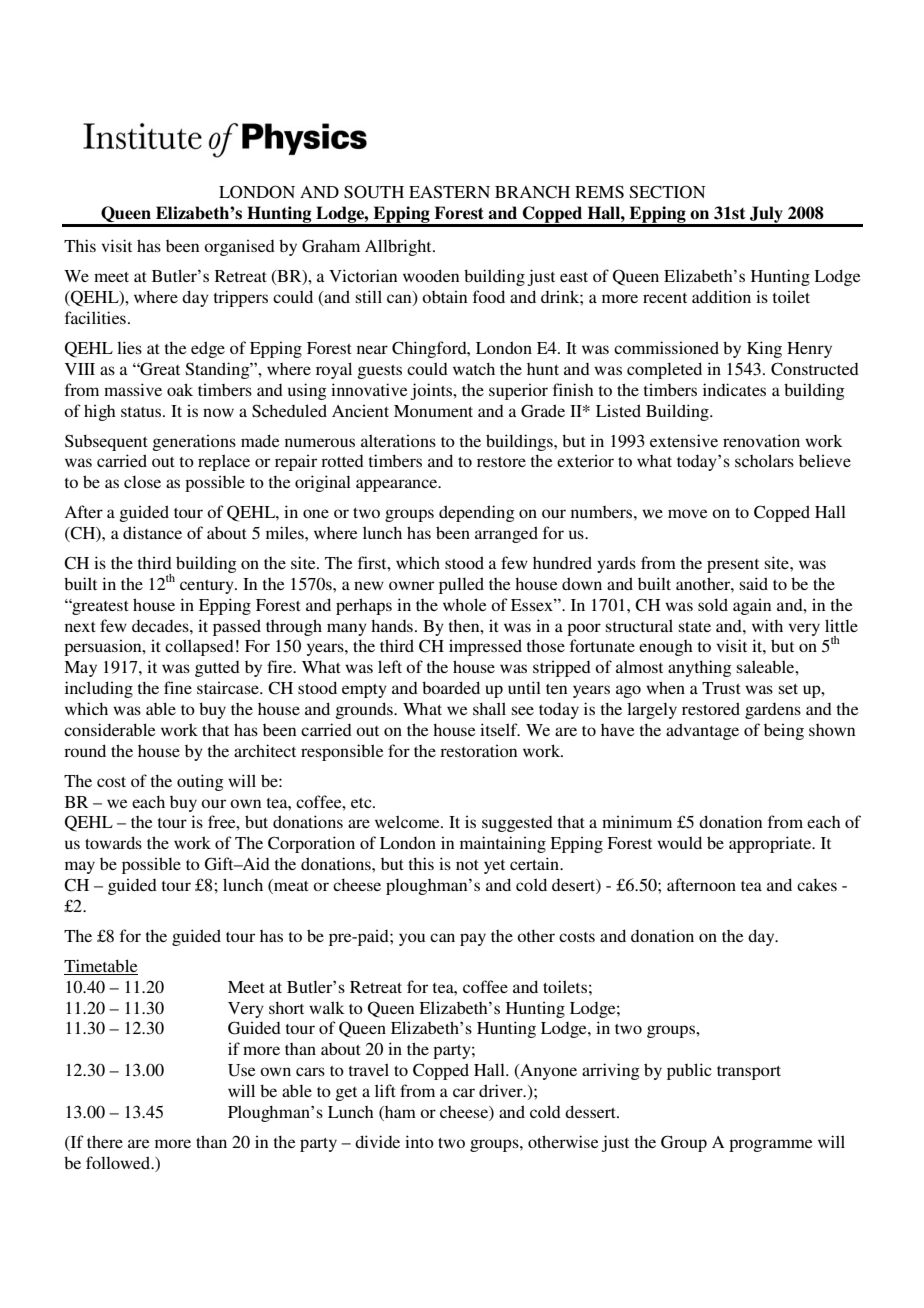 This document has width=924, height=1308. Describe the element at coordinates (532, 192) in the document. I see `BRANCH` at that location.
